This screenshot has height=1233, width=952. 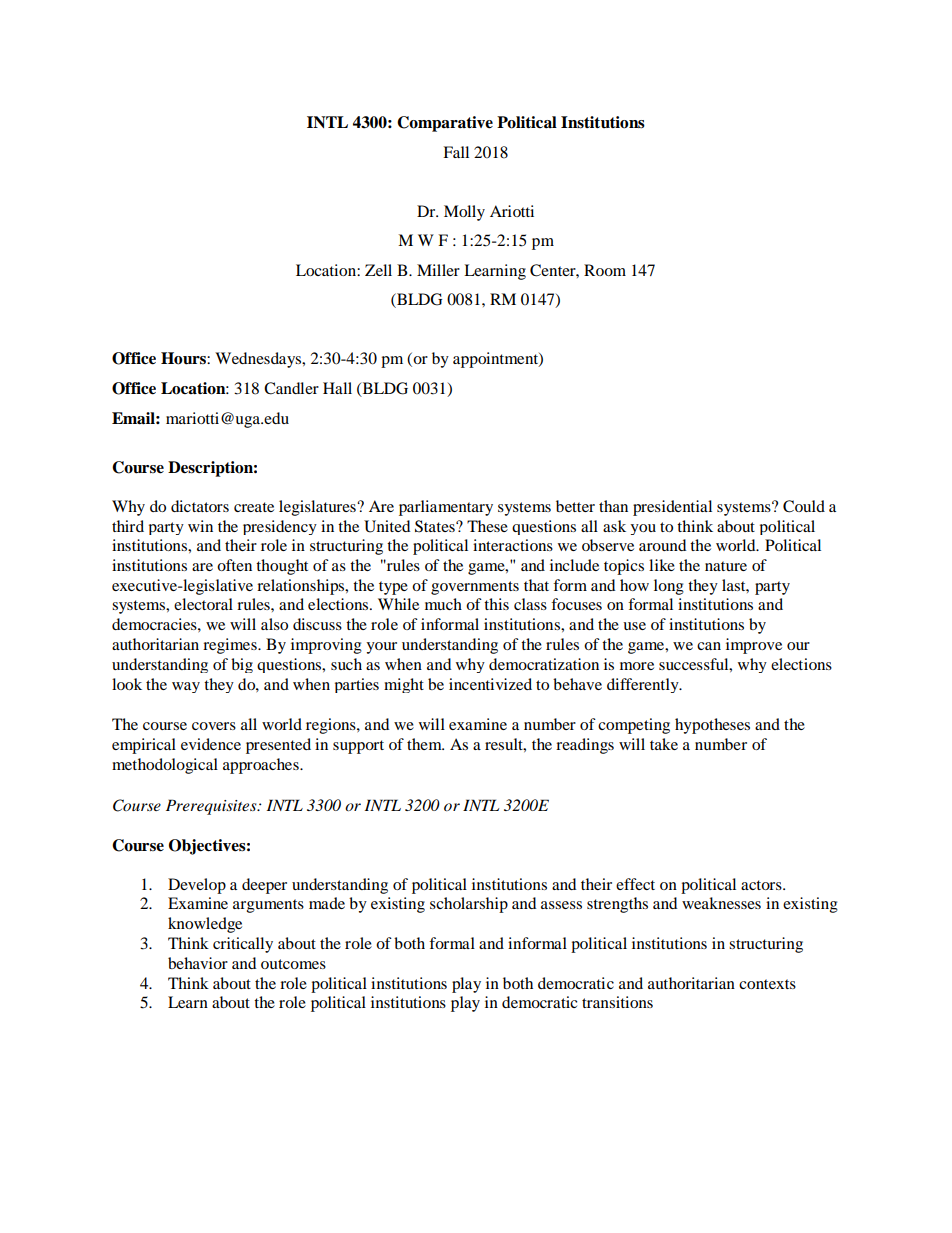 I want to click on presidential, so click(x=672, y=508).
